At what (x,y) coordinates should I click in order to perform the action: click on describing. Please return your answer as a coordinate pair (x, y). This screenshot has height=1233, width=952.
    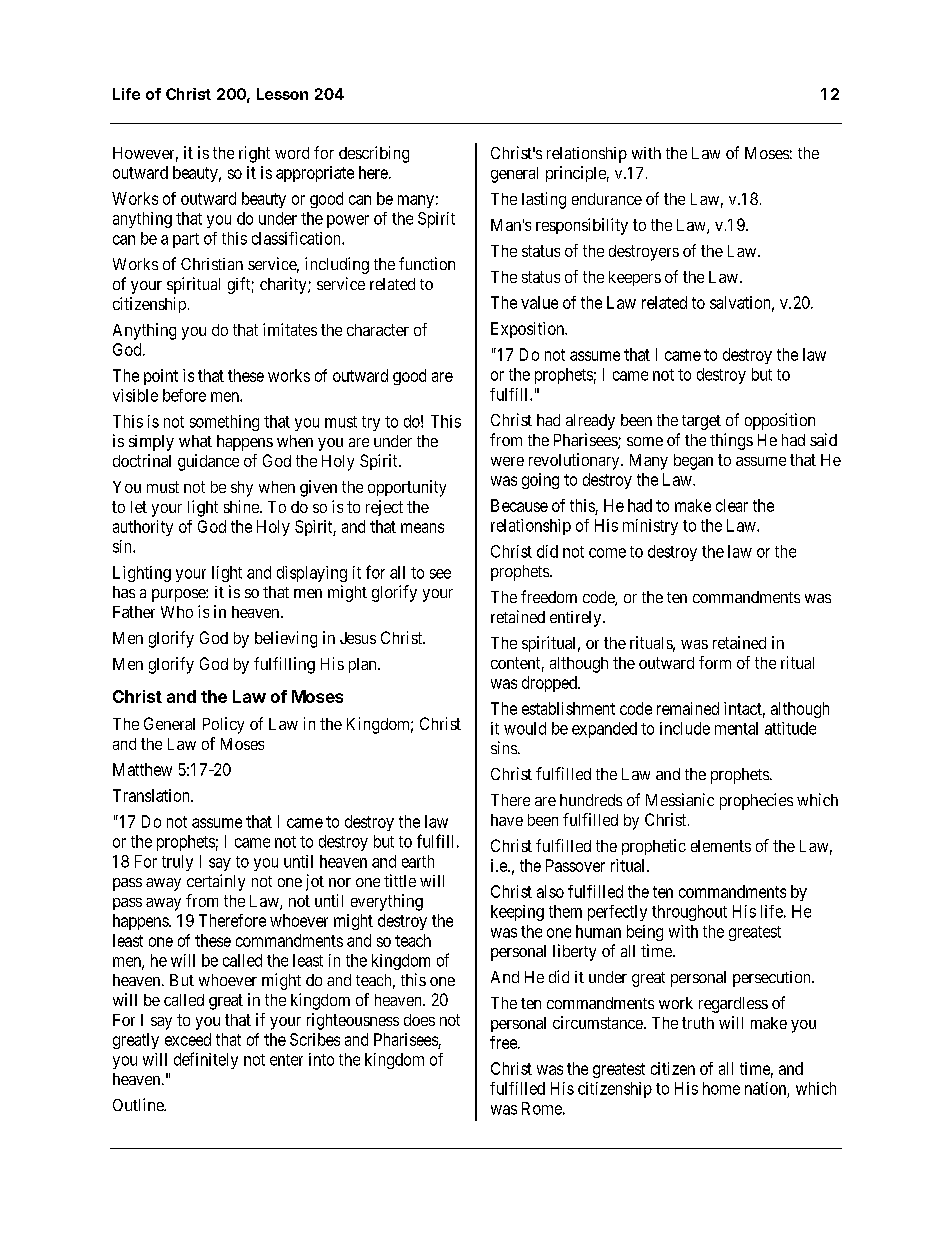
    Looking at the image, I should click on (374, 154).
